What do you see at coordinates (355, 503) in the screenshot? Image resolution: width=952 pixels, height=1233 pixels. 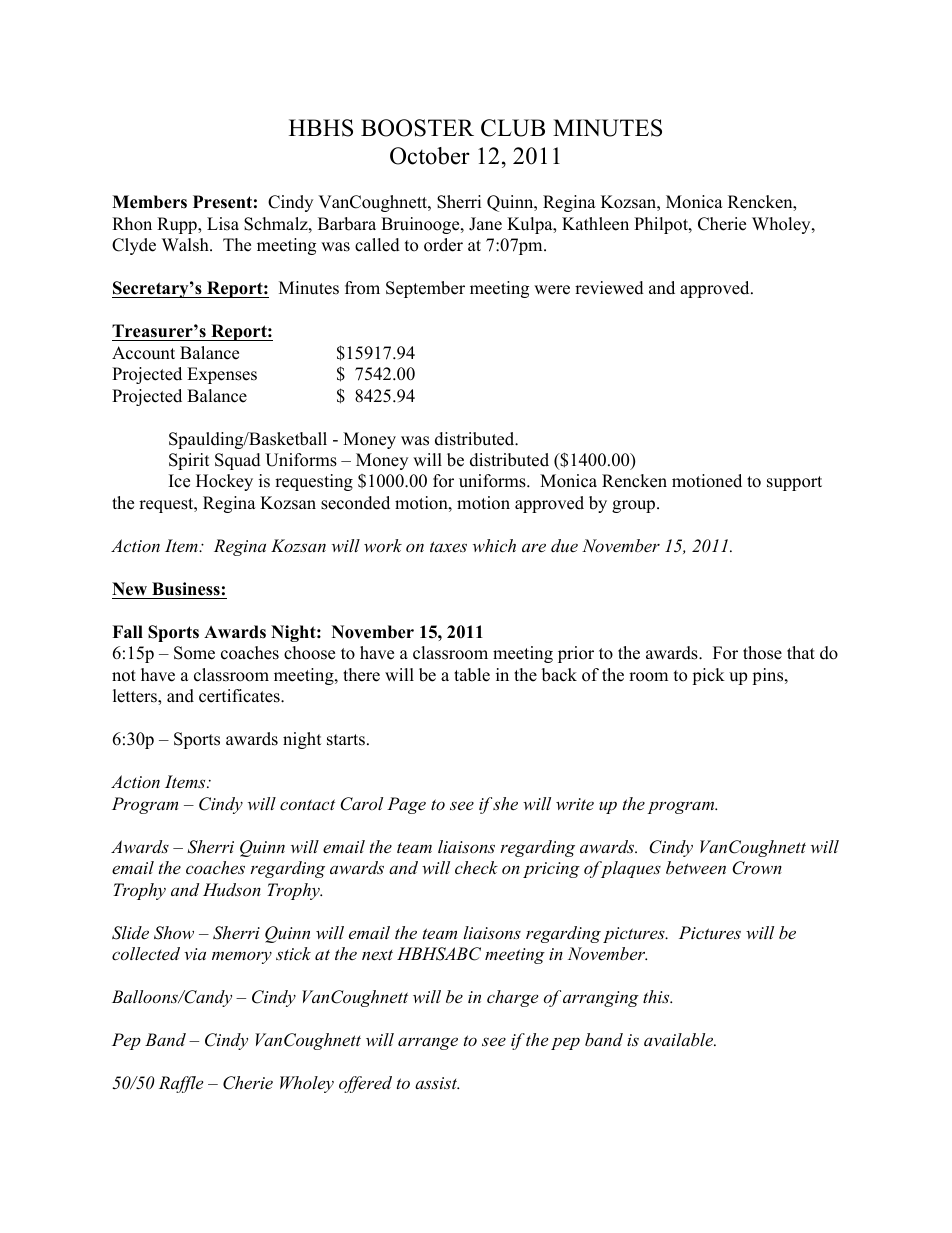 I see `seconded` at bounding box center [355, 503].
